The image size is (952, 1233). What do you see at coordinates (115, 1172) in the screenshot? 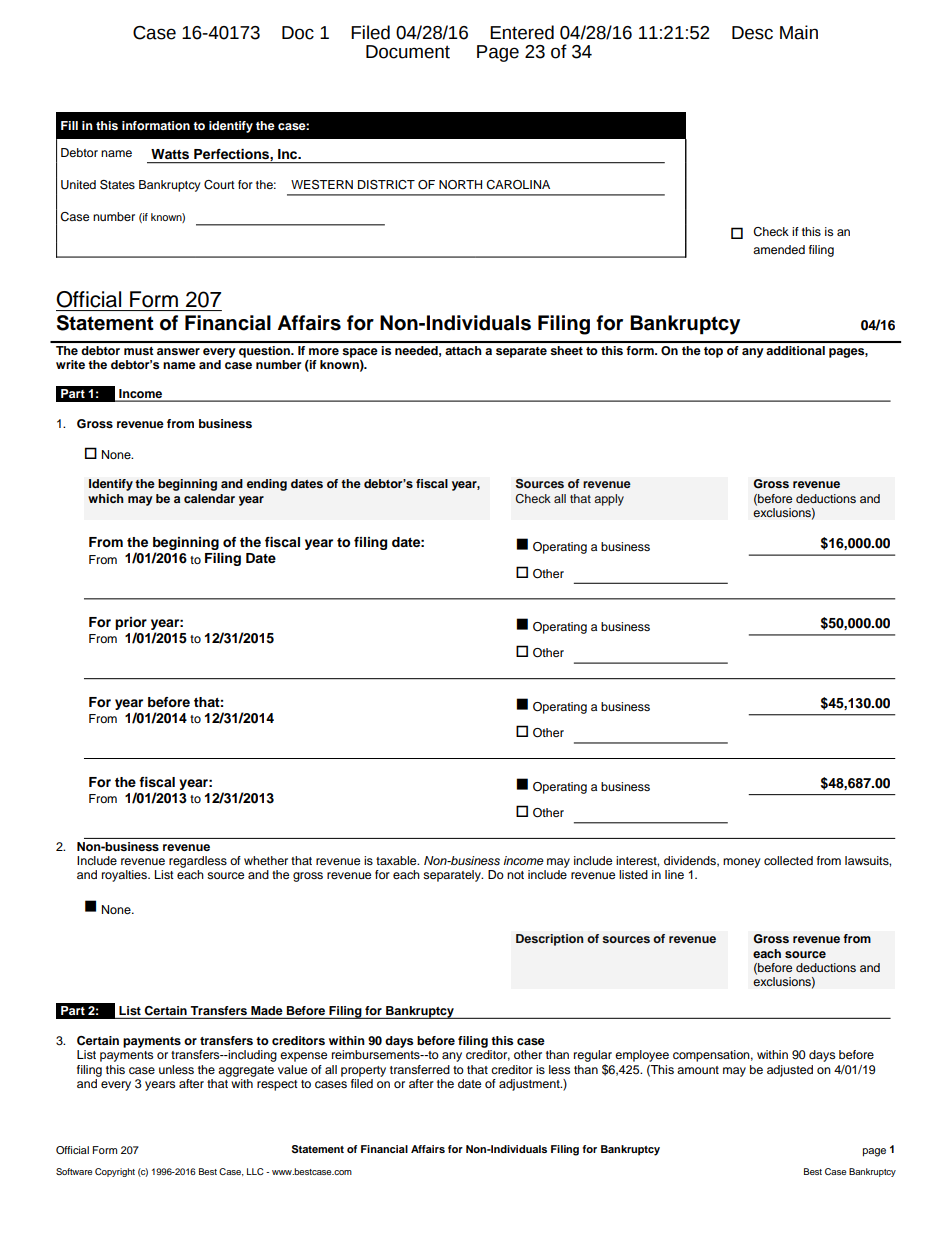
I see `Copyright` at bounding box center [115, 1172].
